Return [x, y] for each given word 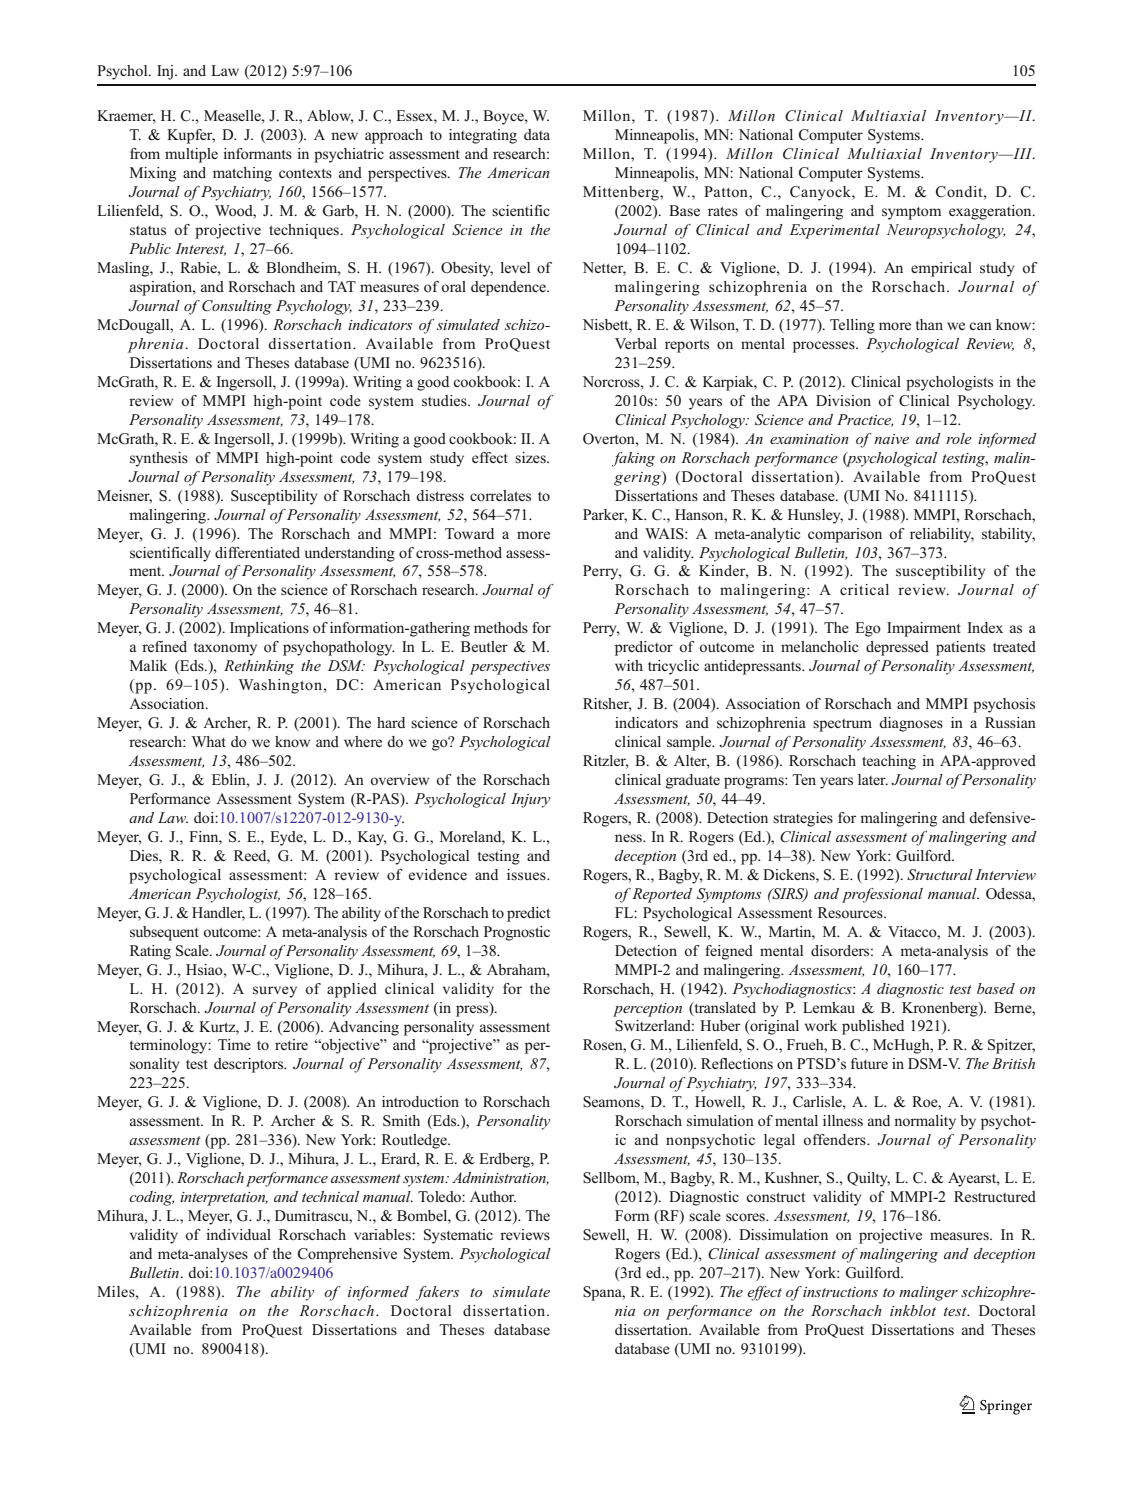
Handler [218, 913]
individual [238, 1234]
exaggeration [991, 212]
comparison [845, 535]
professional [882, 895]
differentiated [257, 552]
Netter [604, 269]
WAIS [665, 534]
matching [242, 174]
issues [527, 875]
